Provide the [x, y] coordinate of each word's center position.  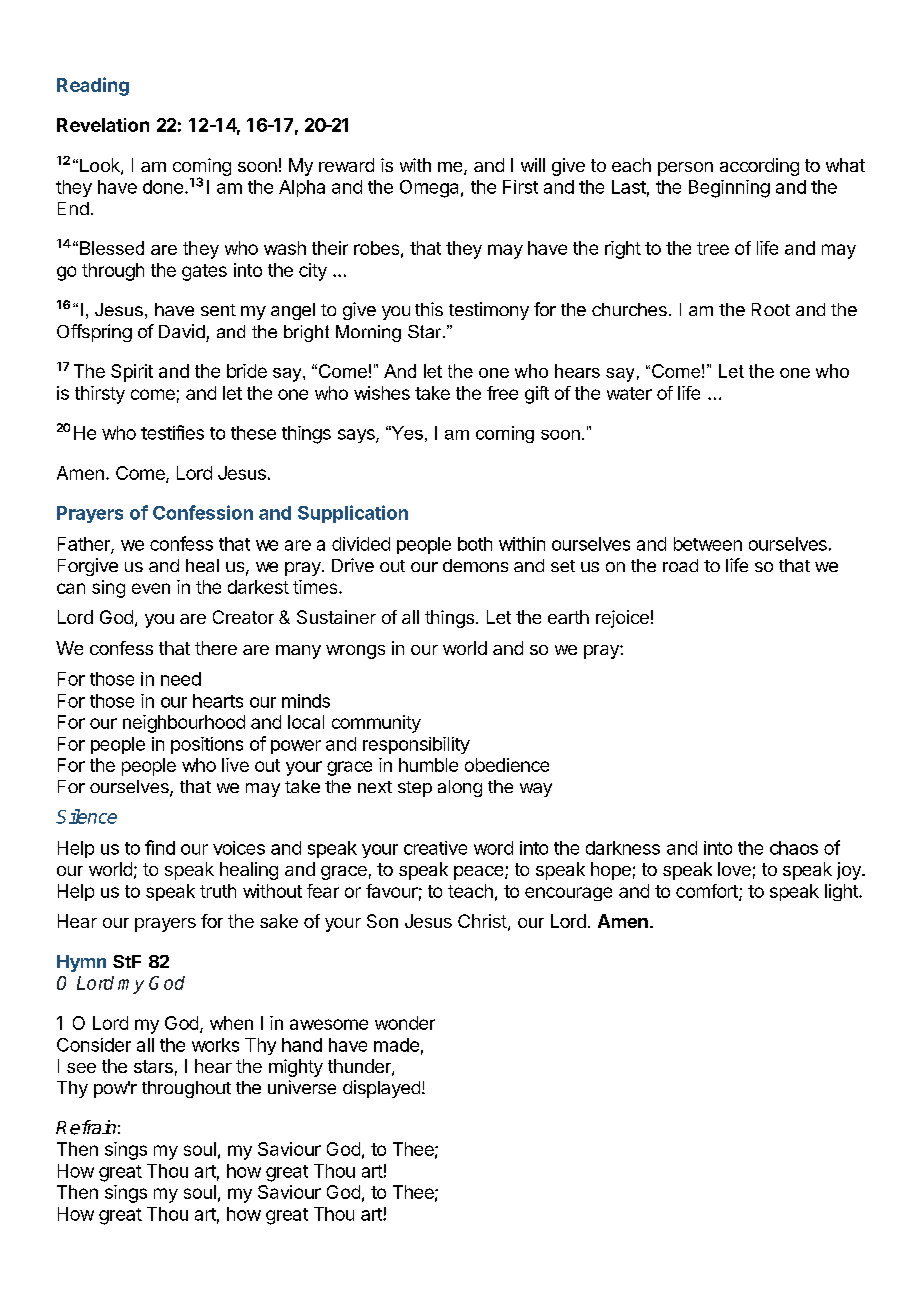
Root [771, 309]
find [160, 847]
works [215, 1045]
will [533, 165]
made [396, 1045]
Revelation [103, 125]
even [151, 588]
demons [475, 565]
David [182, 331]
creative [435, 848]
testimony [489, 311]
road [680, 565]
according [759, 167]
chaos [794, 848]
